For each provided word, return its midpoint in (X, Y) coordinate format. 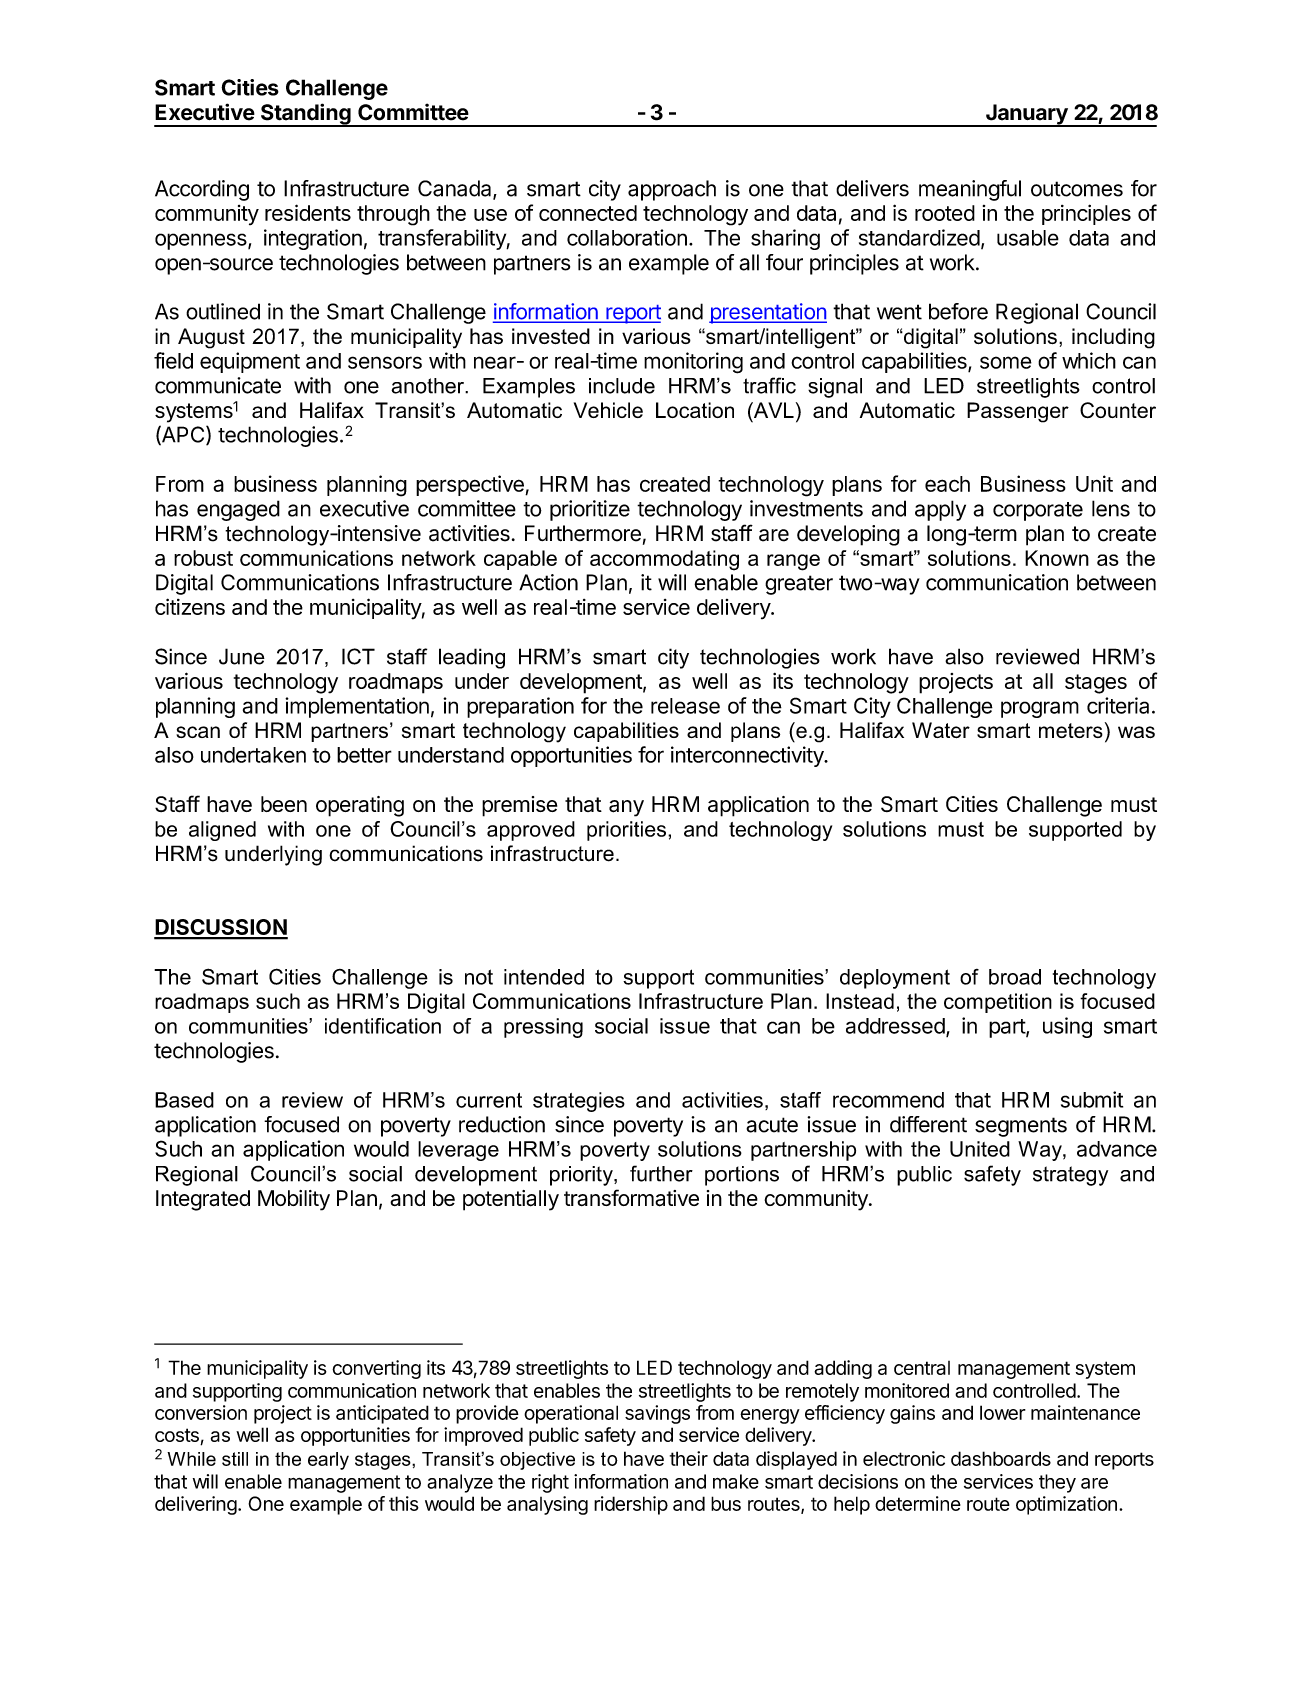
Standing (306, 115)
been (284, 804)
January (1027, 115)
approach (672, 190)
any (626, 808)
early (328, 1461)
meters (1071, 730)
